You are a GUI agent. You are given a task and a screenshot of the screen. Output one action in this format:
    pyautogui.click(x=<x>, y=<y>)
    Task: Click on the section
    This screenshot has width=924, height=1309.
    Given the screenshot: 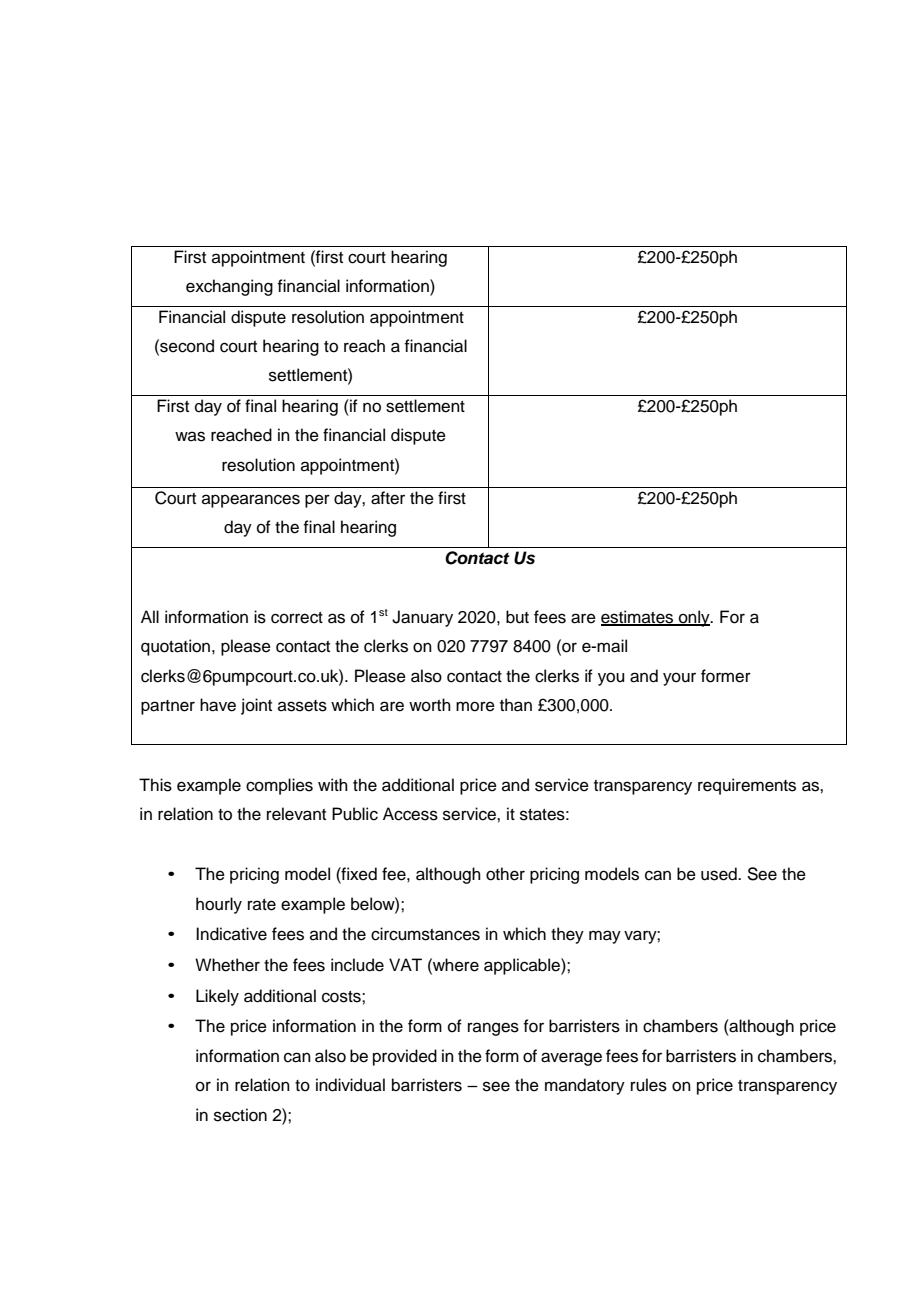 What is the action you would take?
    pyautogui.click(x=240, y=1115)
